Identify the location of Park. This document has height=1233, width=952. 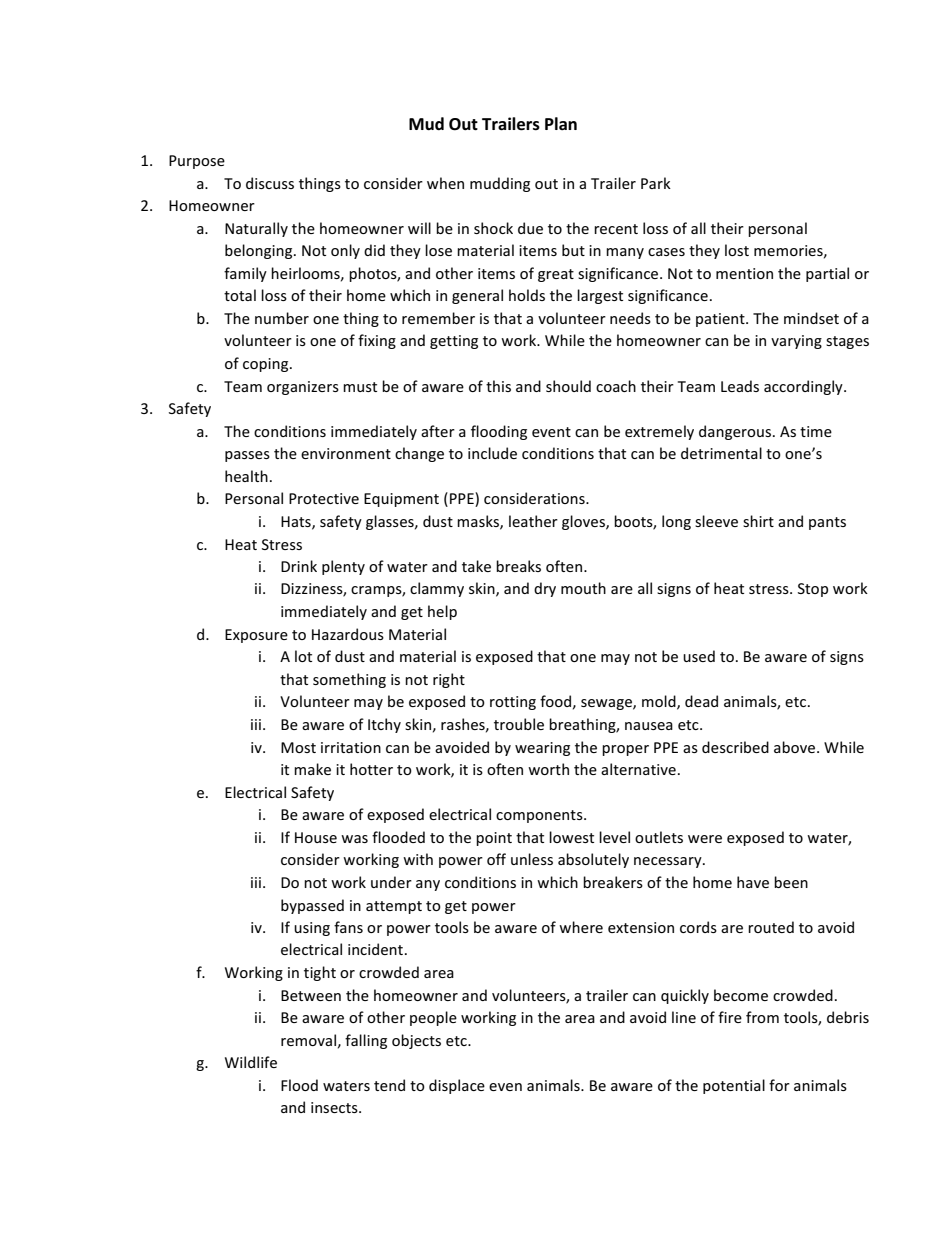
(656, 183).
